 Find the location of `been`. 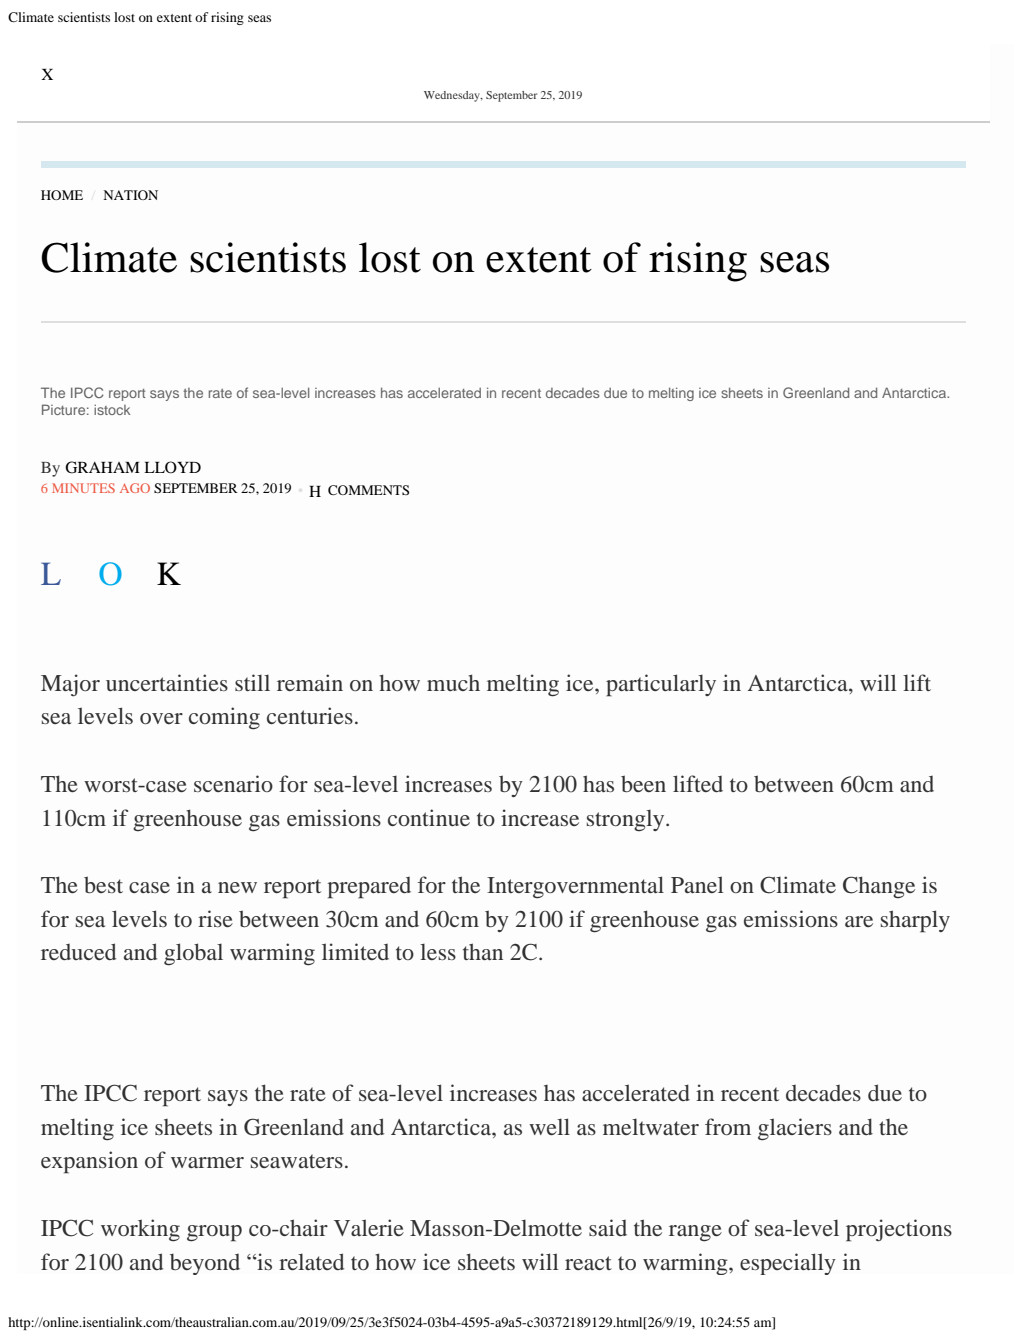

been is located at coordinates (643, 783).
